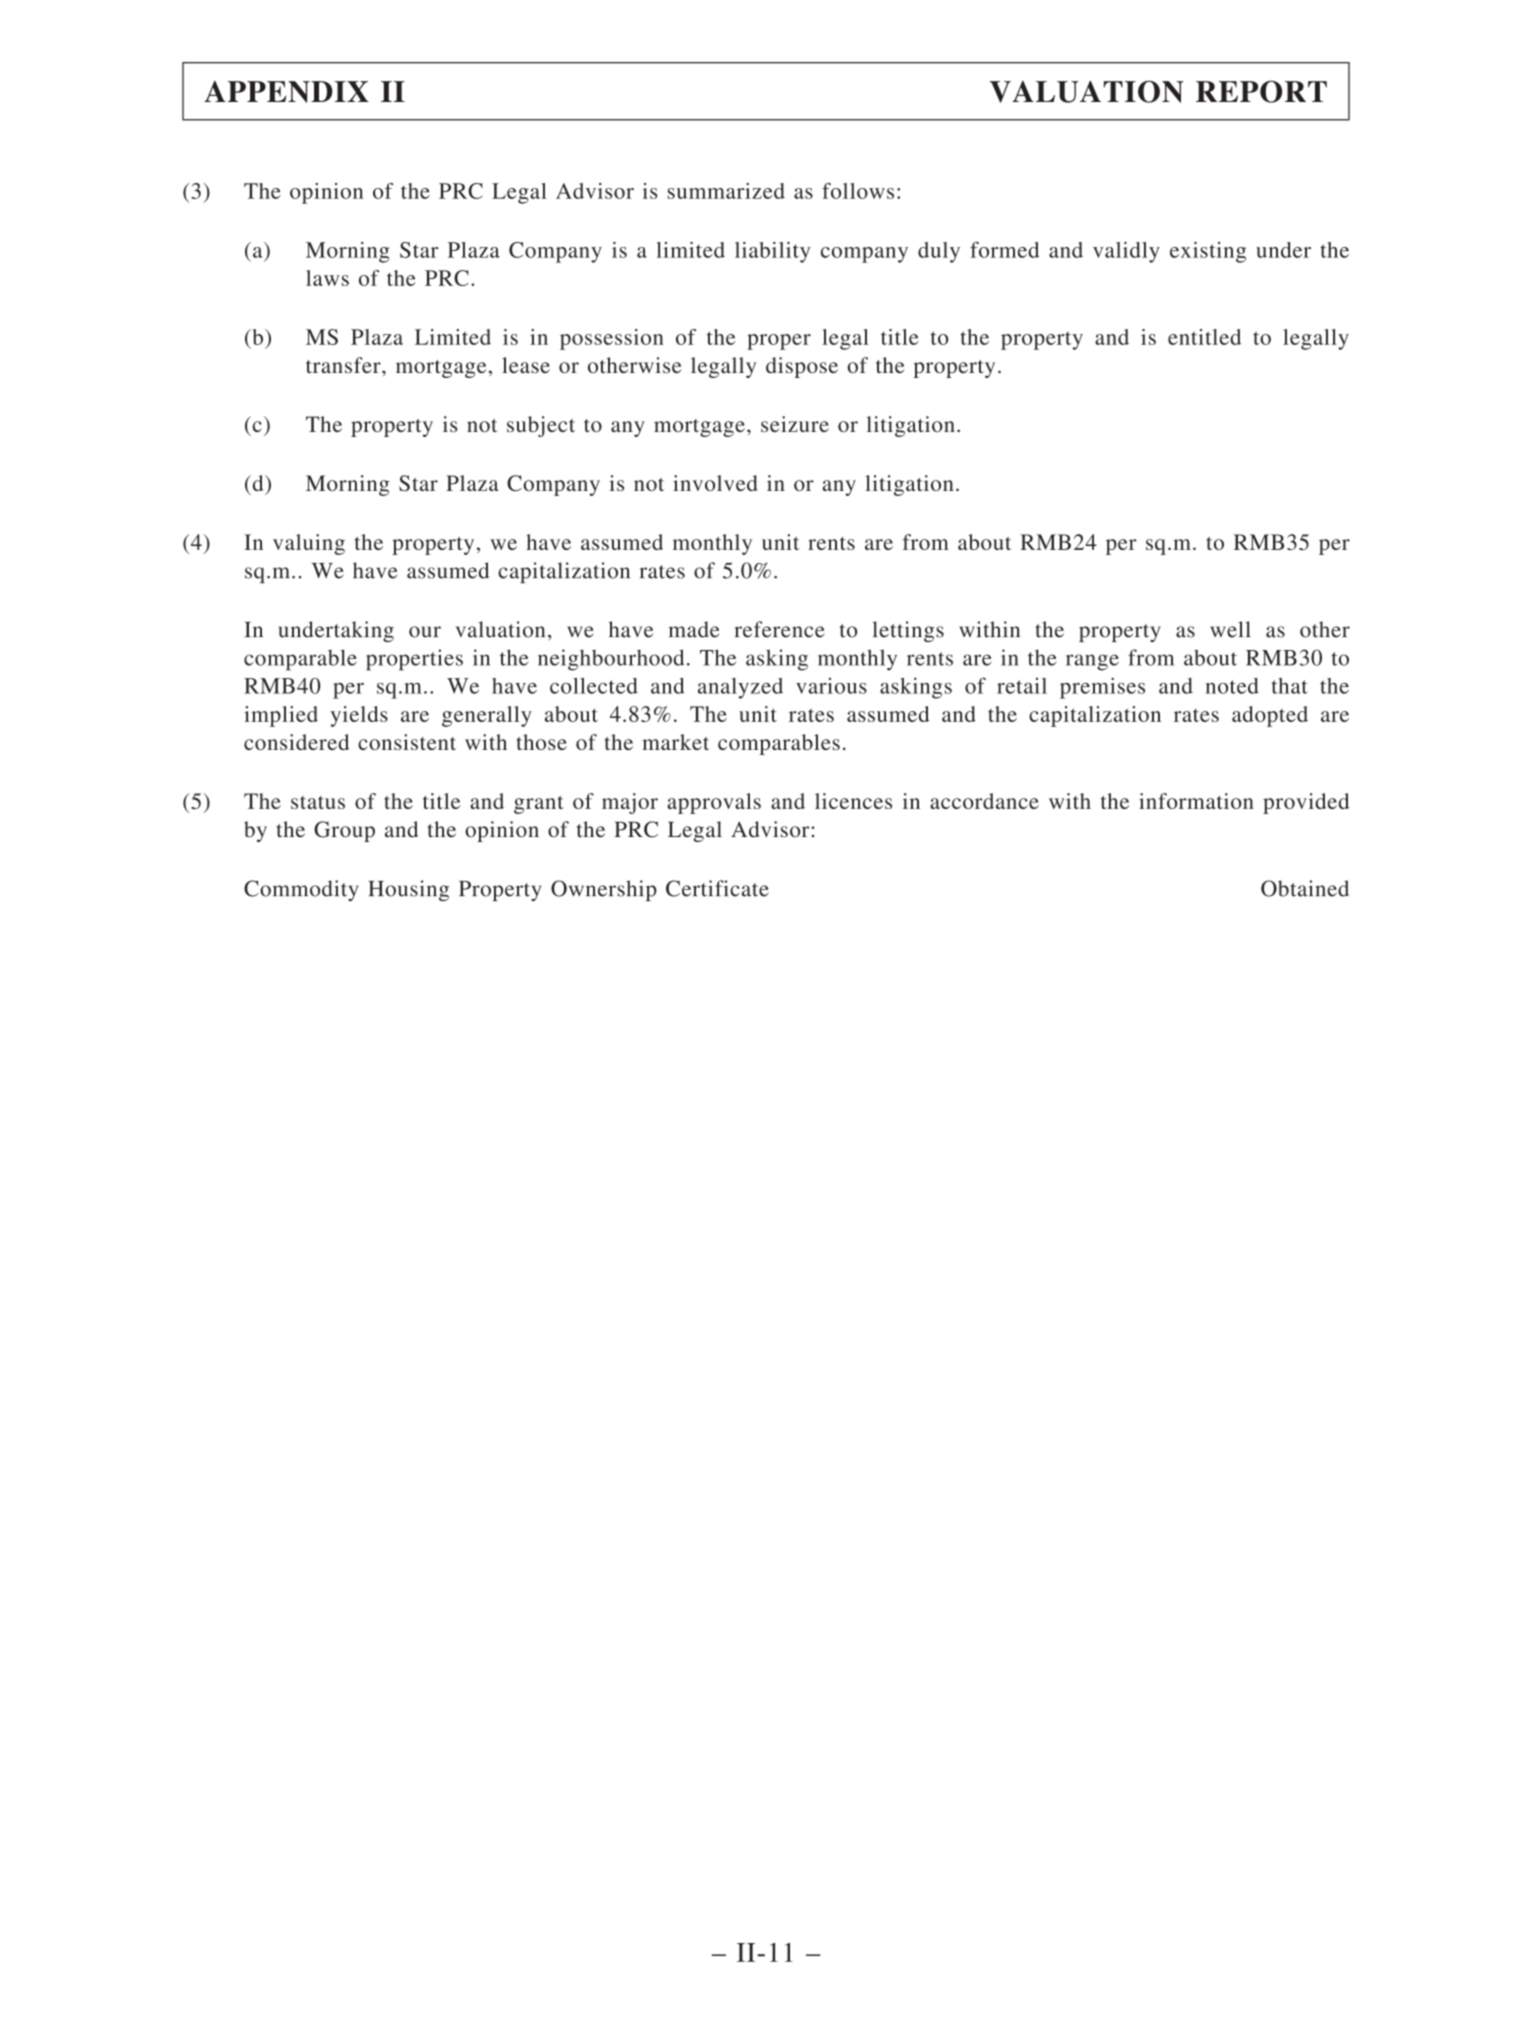  Describe the element at coordinates (831, 686) in the page. I see `various` at that location.
